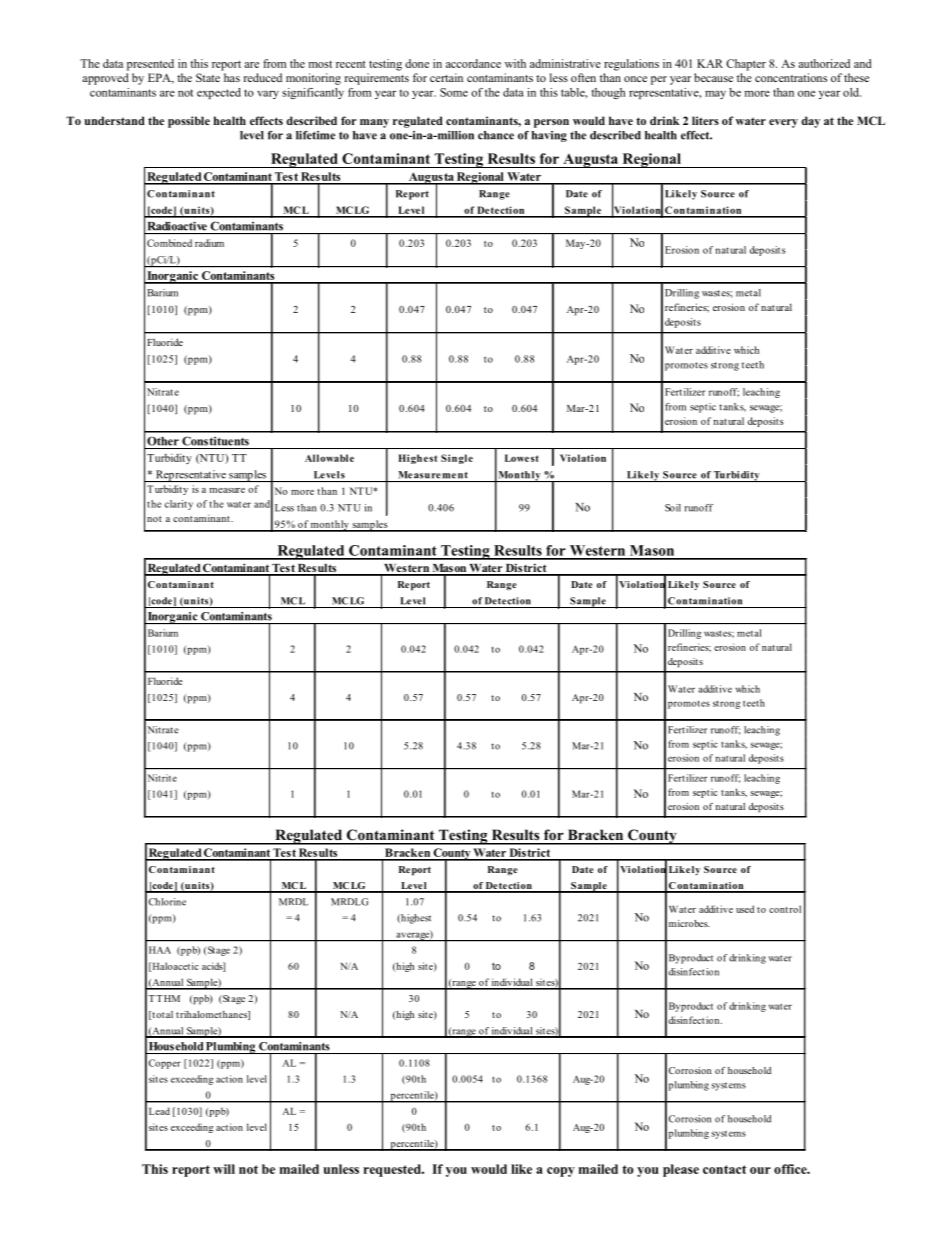  I want to click on Allowable, so click(329, 458).
